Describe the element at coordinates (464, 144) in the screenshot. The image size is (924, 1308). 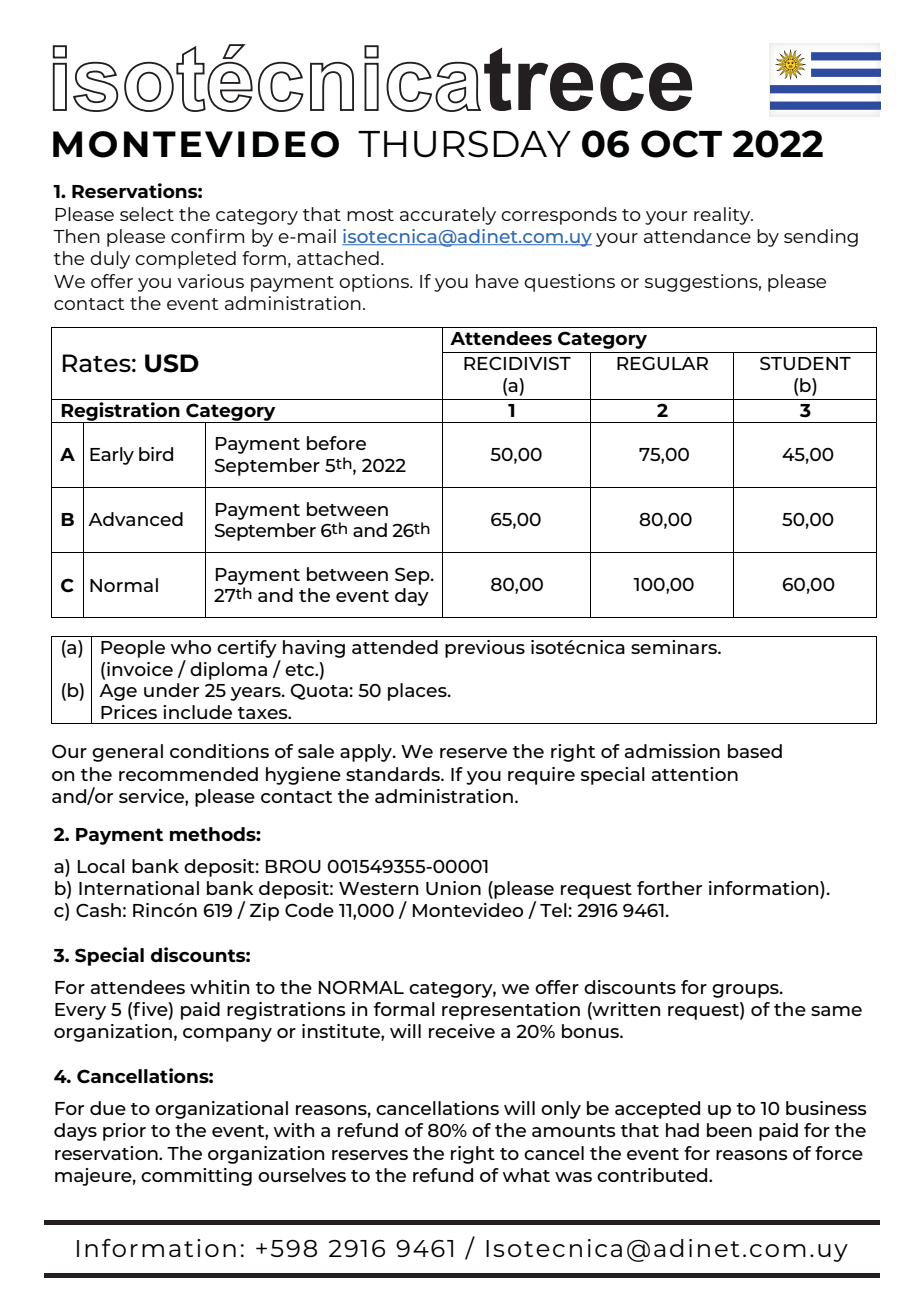
I see `THURSDAY` at that location.
